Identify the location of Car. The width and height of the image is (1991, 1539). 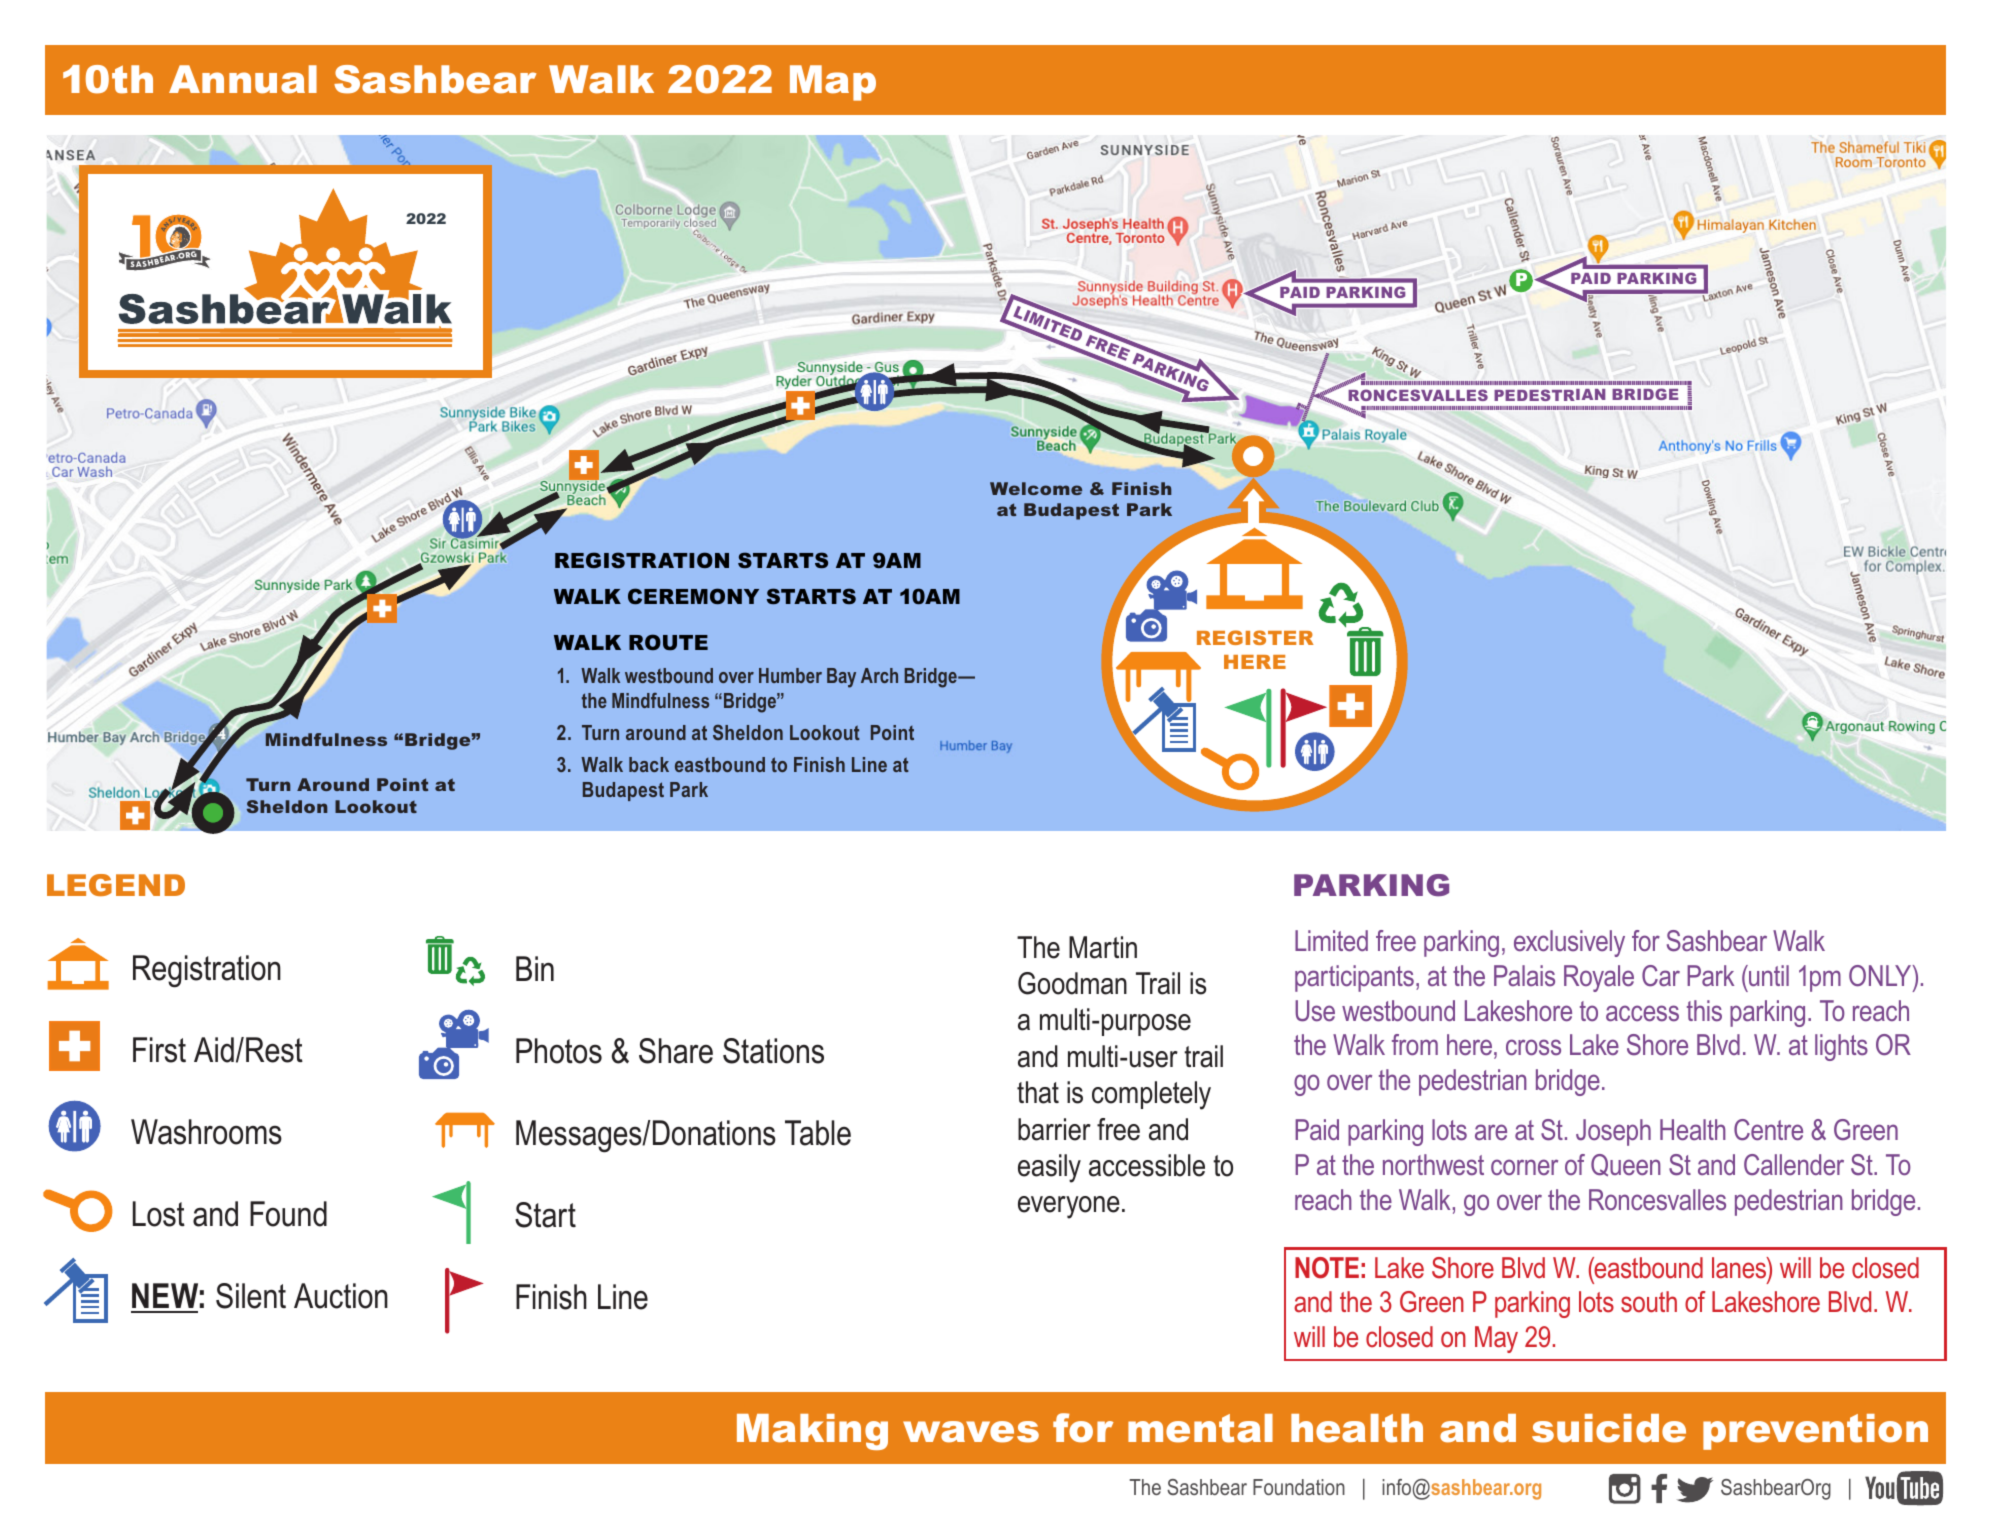
(1661, 976).
